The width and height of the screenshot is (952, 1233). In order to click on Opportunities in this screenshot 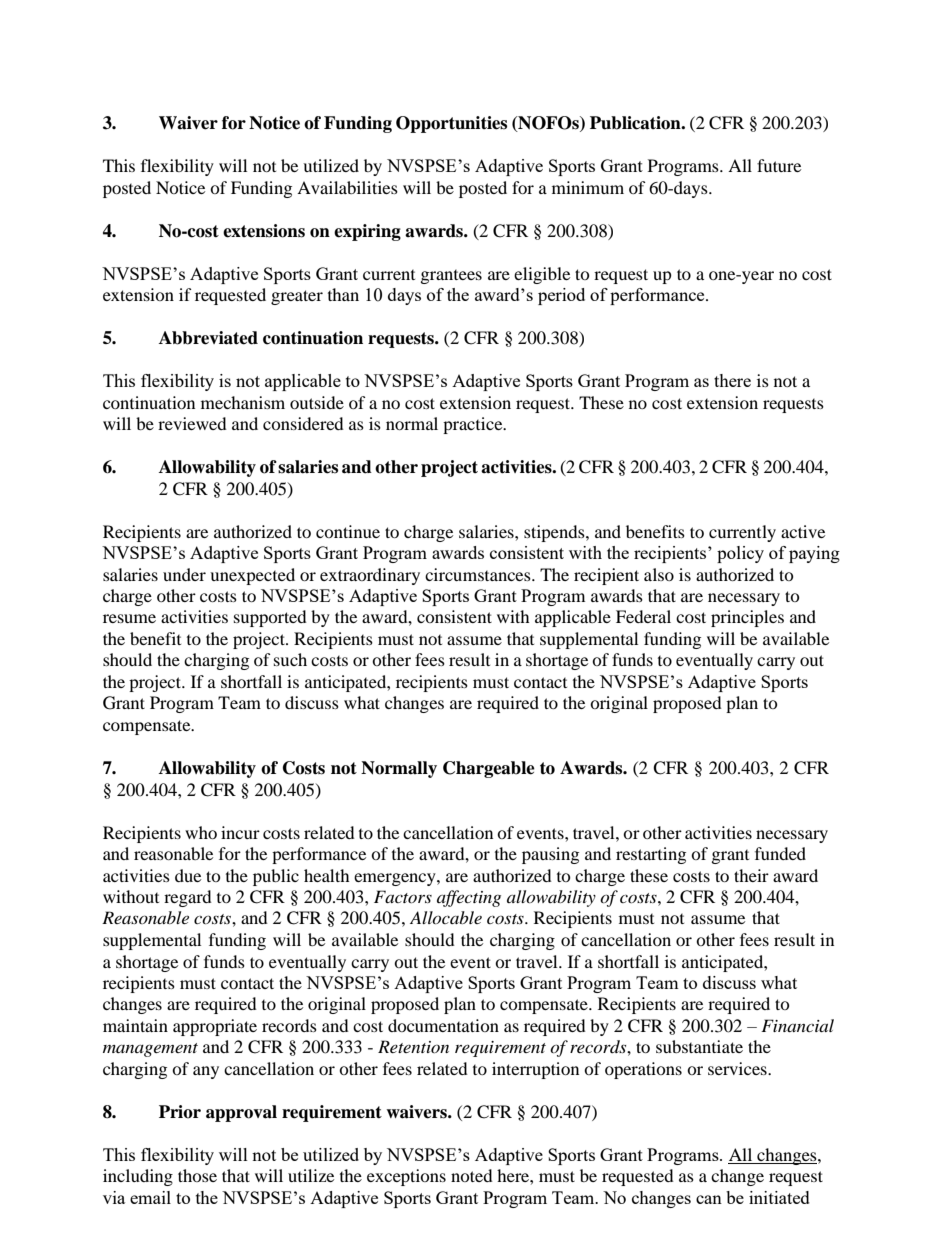, I will do `click(451, 124)`.
